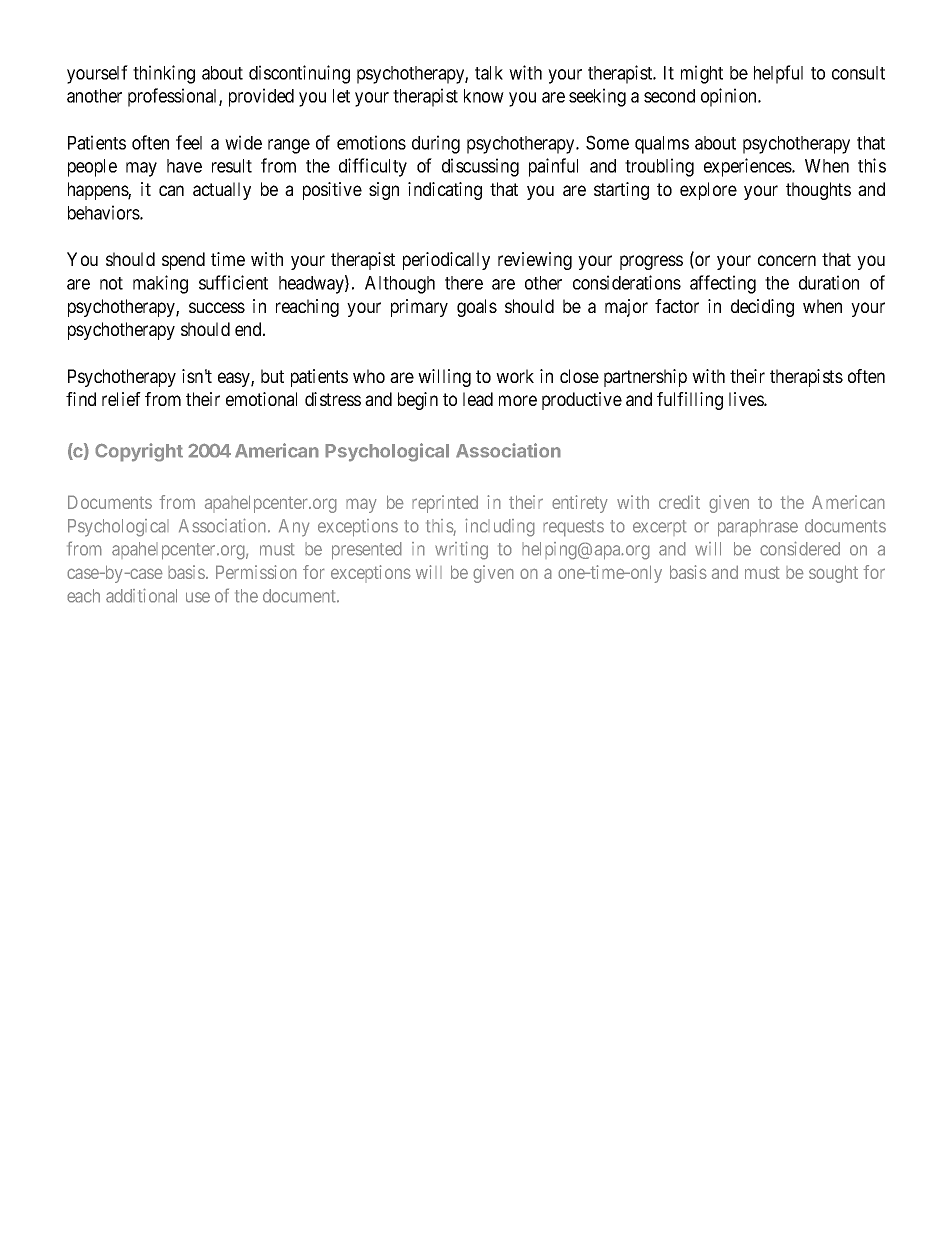  Describe the element at coordinates (445, 191) in the page. I see `indicating` at that location.
